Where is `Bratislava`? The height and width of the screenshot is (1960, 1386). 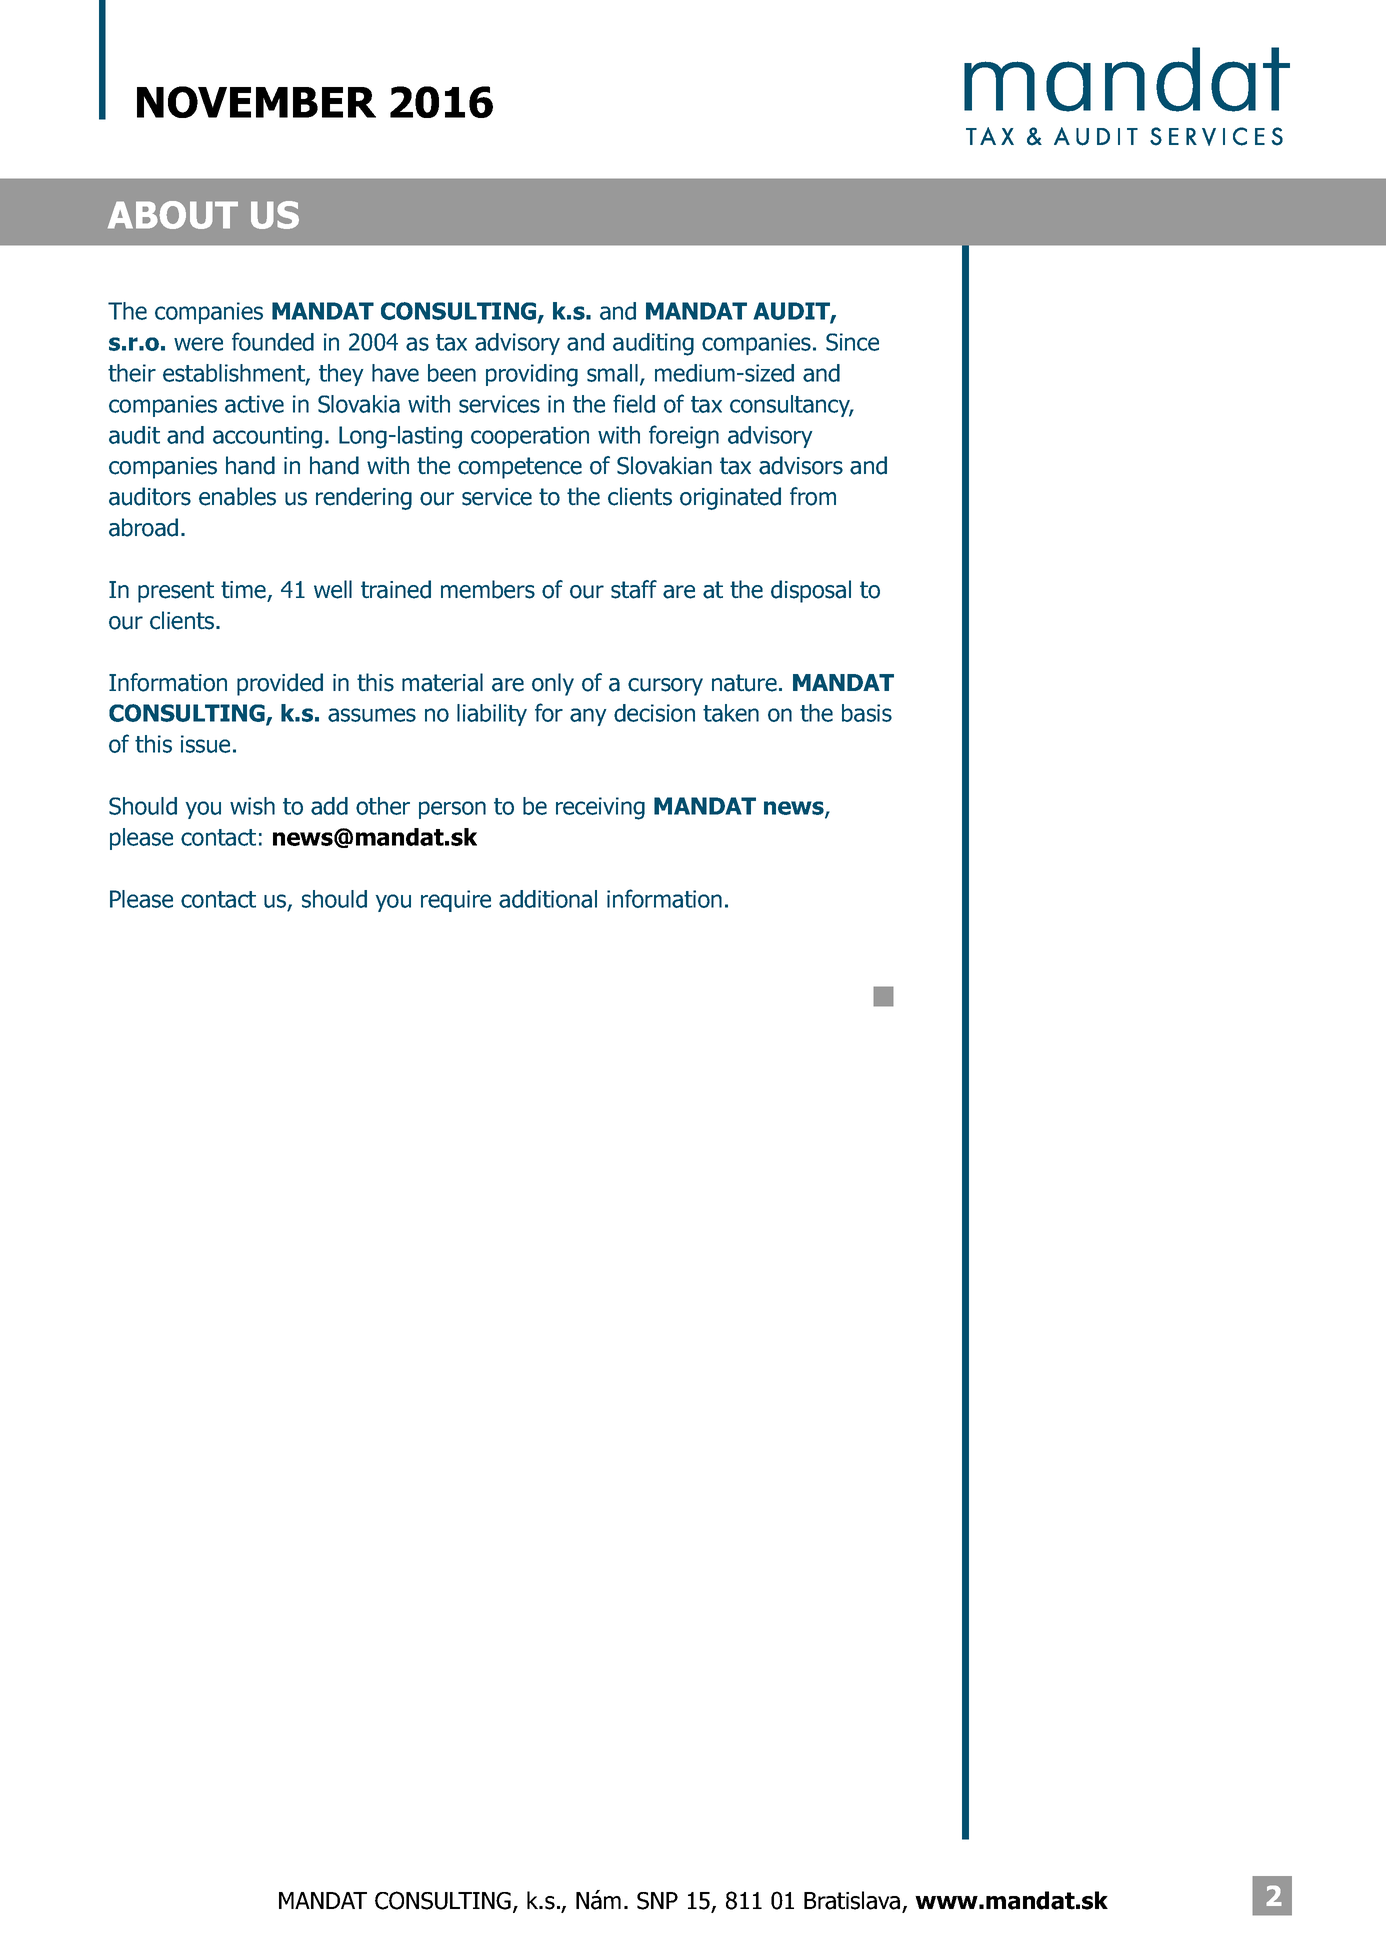
Bratislava is located at coordinates (853, 1901).
